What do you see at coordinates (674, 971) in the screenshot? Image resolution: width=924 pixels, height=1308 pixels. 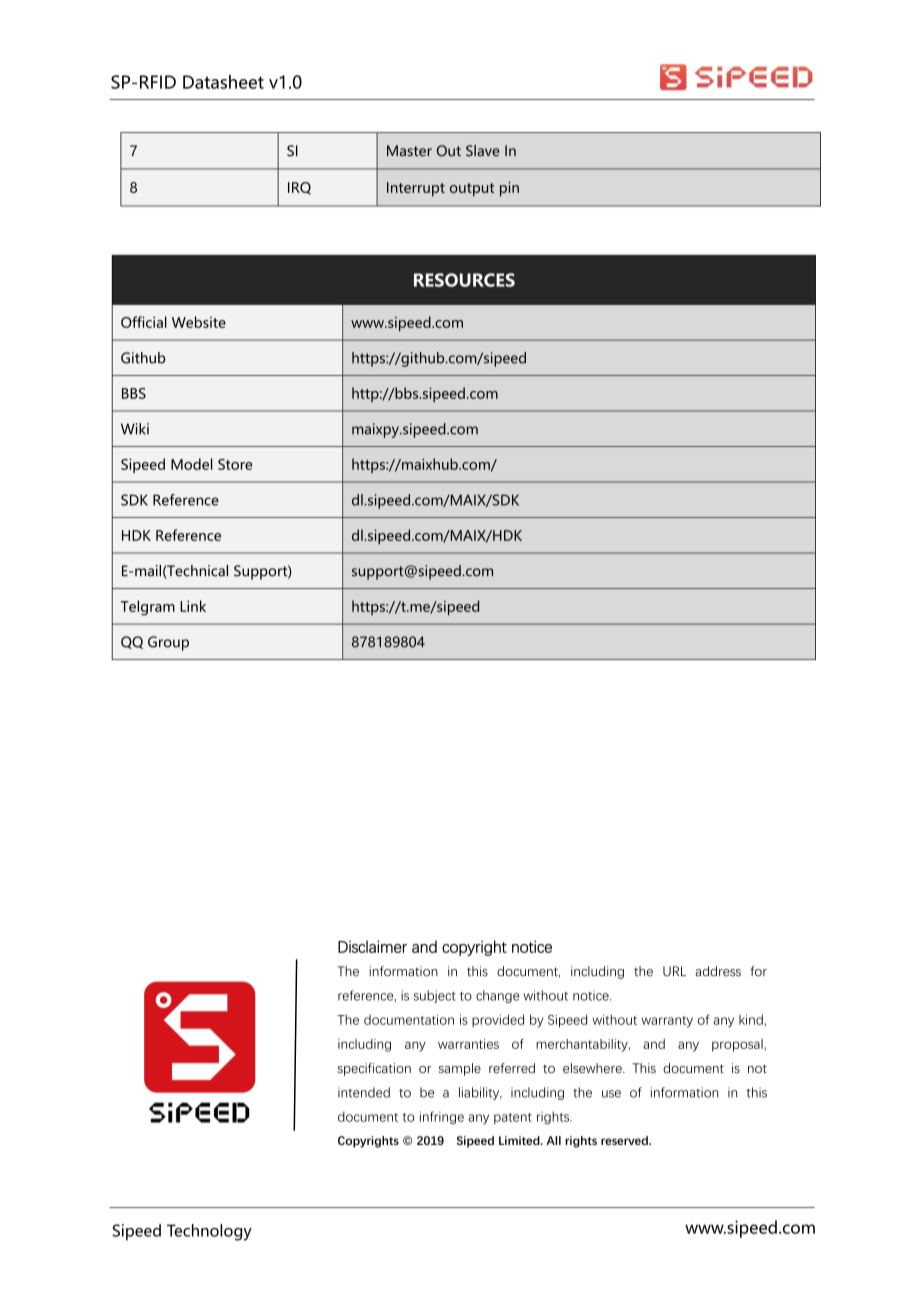 I see `URL` at bounding box center [674, 971].
